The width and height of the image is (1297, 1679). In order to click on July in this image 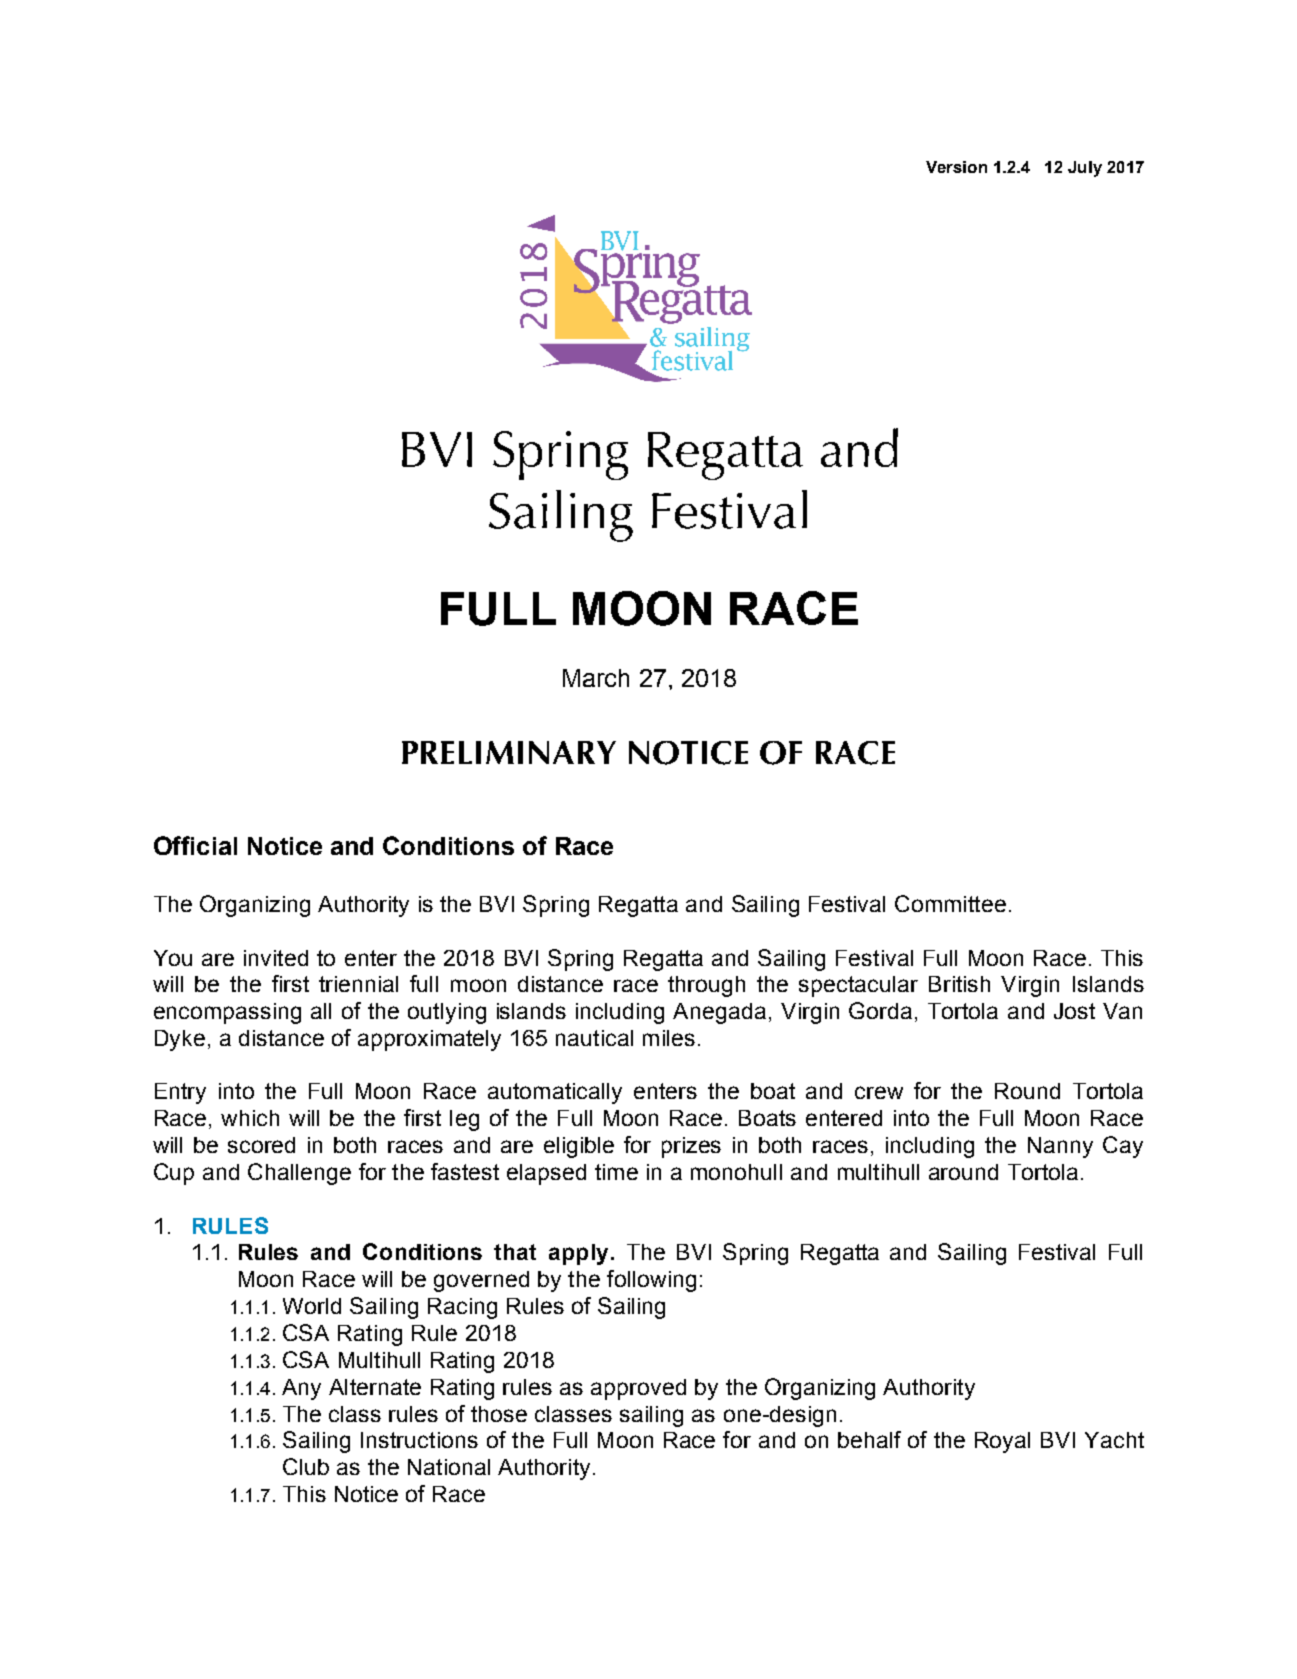, I will do `click(1085, 169)`.
